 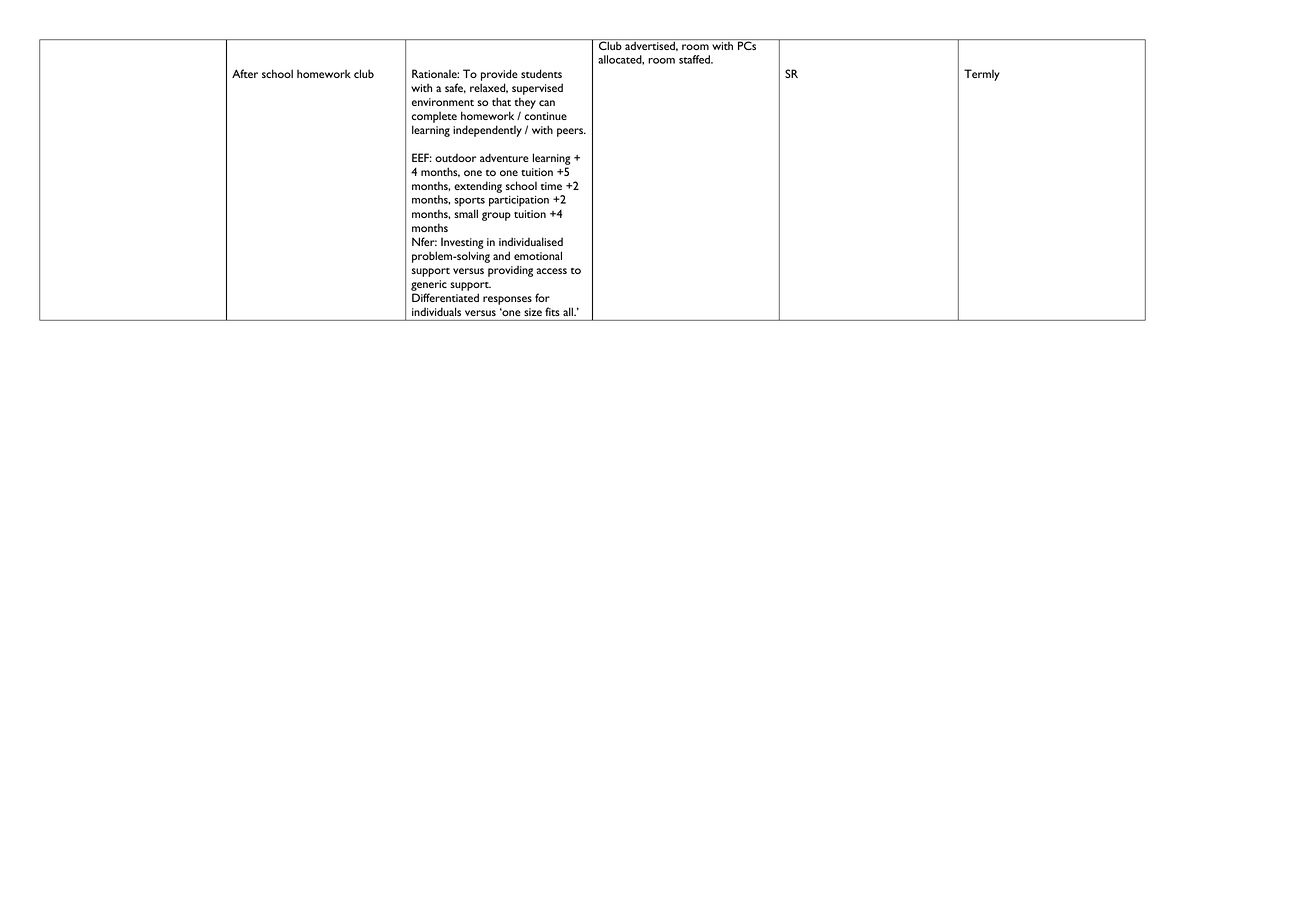 I want to click on continue, so click(x=545, y=116).
